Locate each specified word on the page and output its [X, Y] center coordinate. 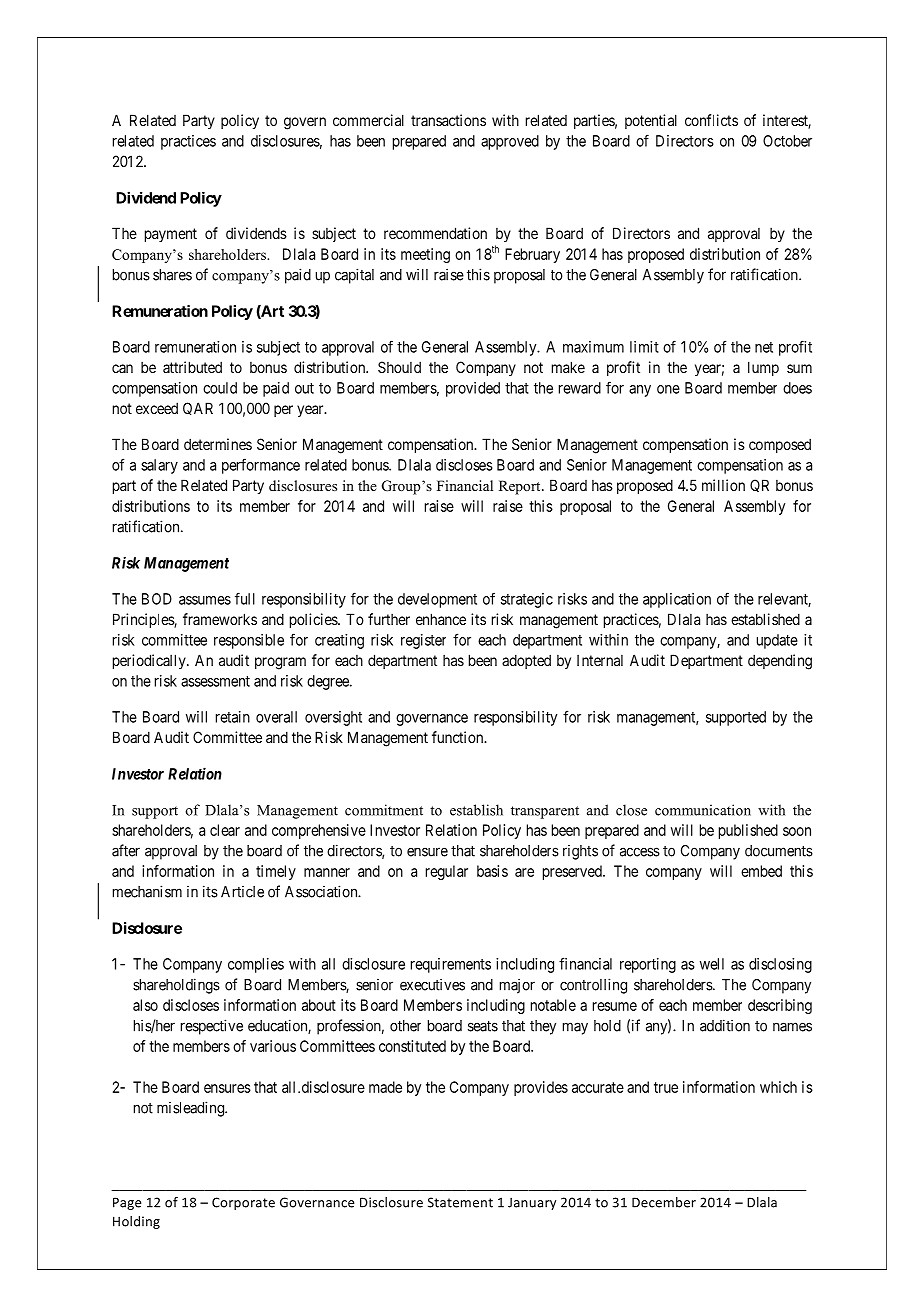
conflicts [711, 120]
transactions [448, 120]
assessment [215, 681]
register [423, 641]
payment [171, 235]
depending [780, 662]
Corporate [243, 1203]
